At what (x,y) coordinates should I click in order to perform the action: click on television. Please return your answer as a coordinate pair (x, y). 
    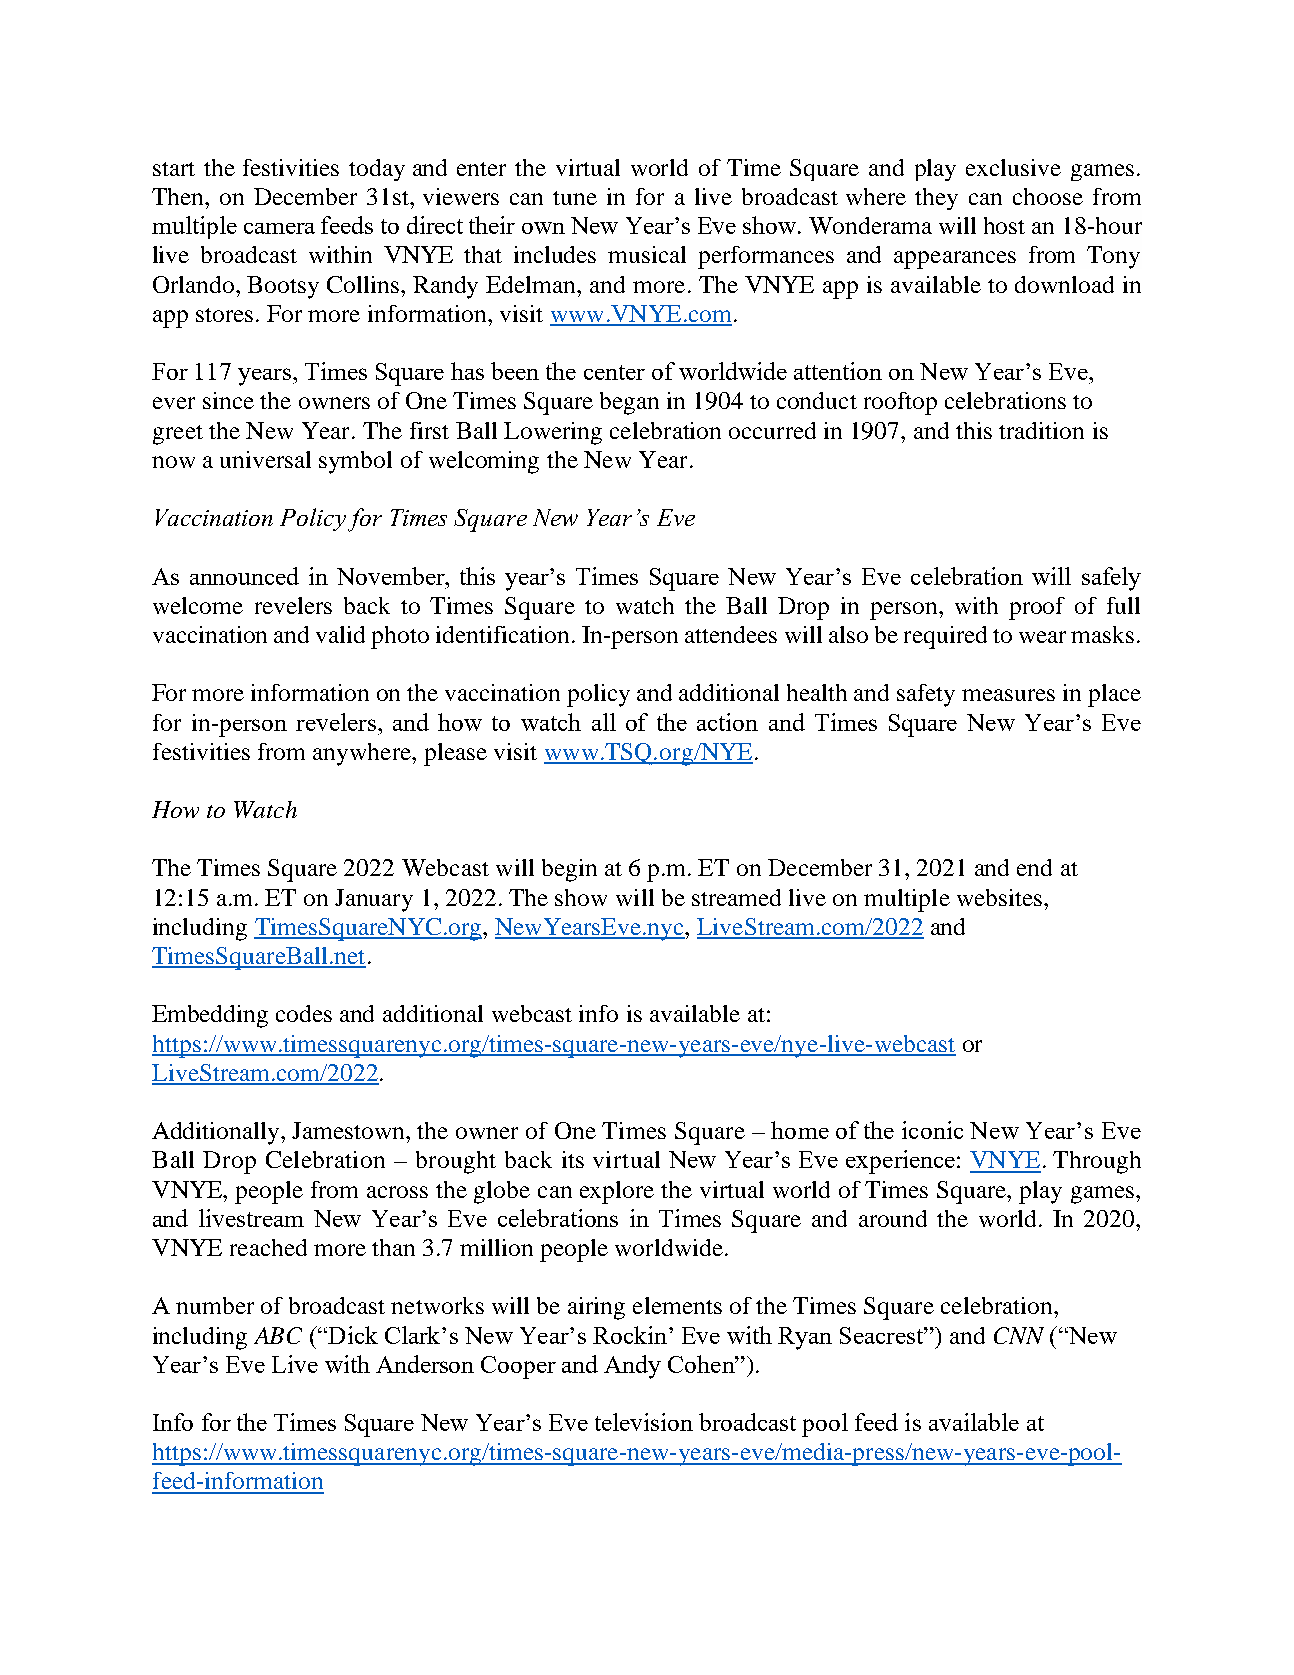
    Looking at the image, I should click on (644, 1422).
